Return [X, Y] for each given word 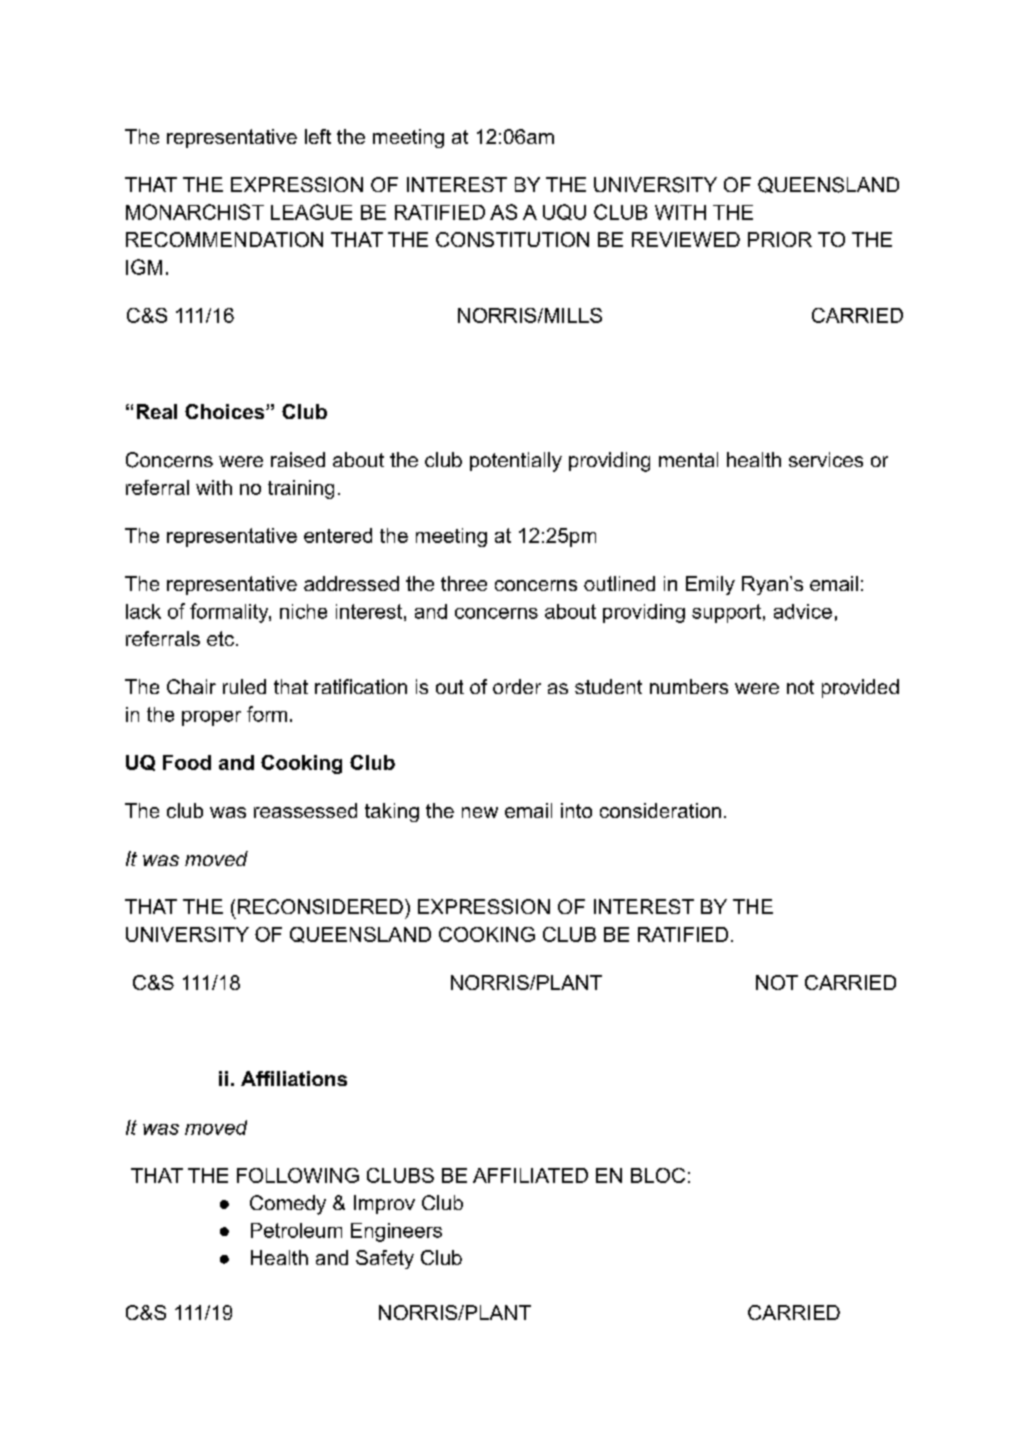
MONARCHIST [195, 212]
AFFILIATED [530, 1175]
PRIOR [780, 239]
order [517, 686]
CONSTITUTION [512, 239]
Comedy [288, 1205]
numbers [689, 686]
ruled [244, 686]
